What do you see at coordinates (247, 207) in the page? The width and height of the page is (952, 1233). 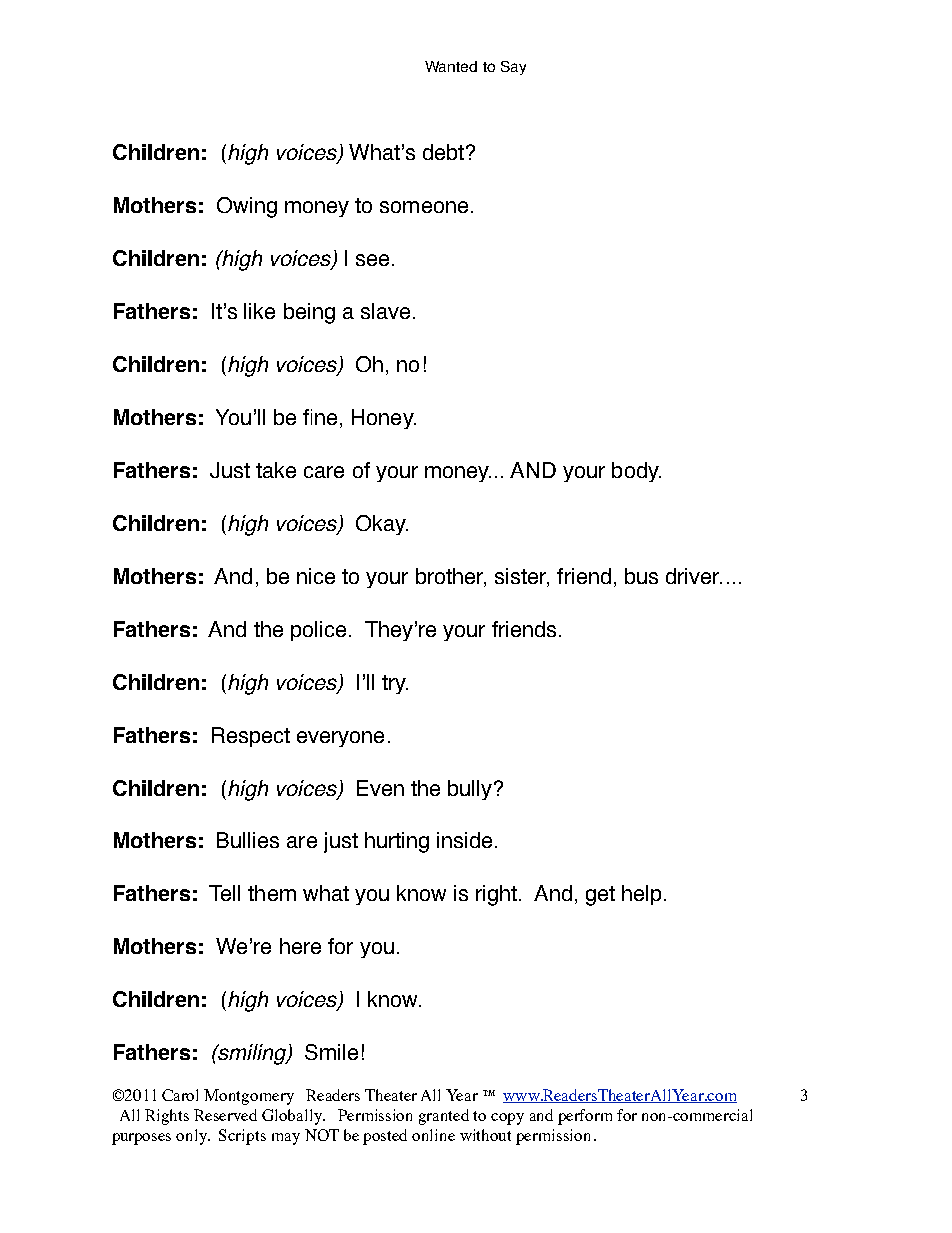 I see `Owing` at bounding box center [247, 207].
